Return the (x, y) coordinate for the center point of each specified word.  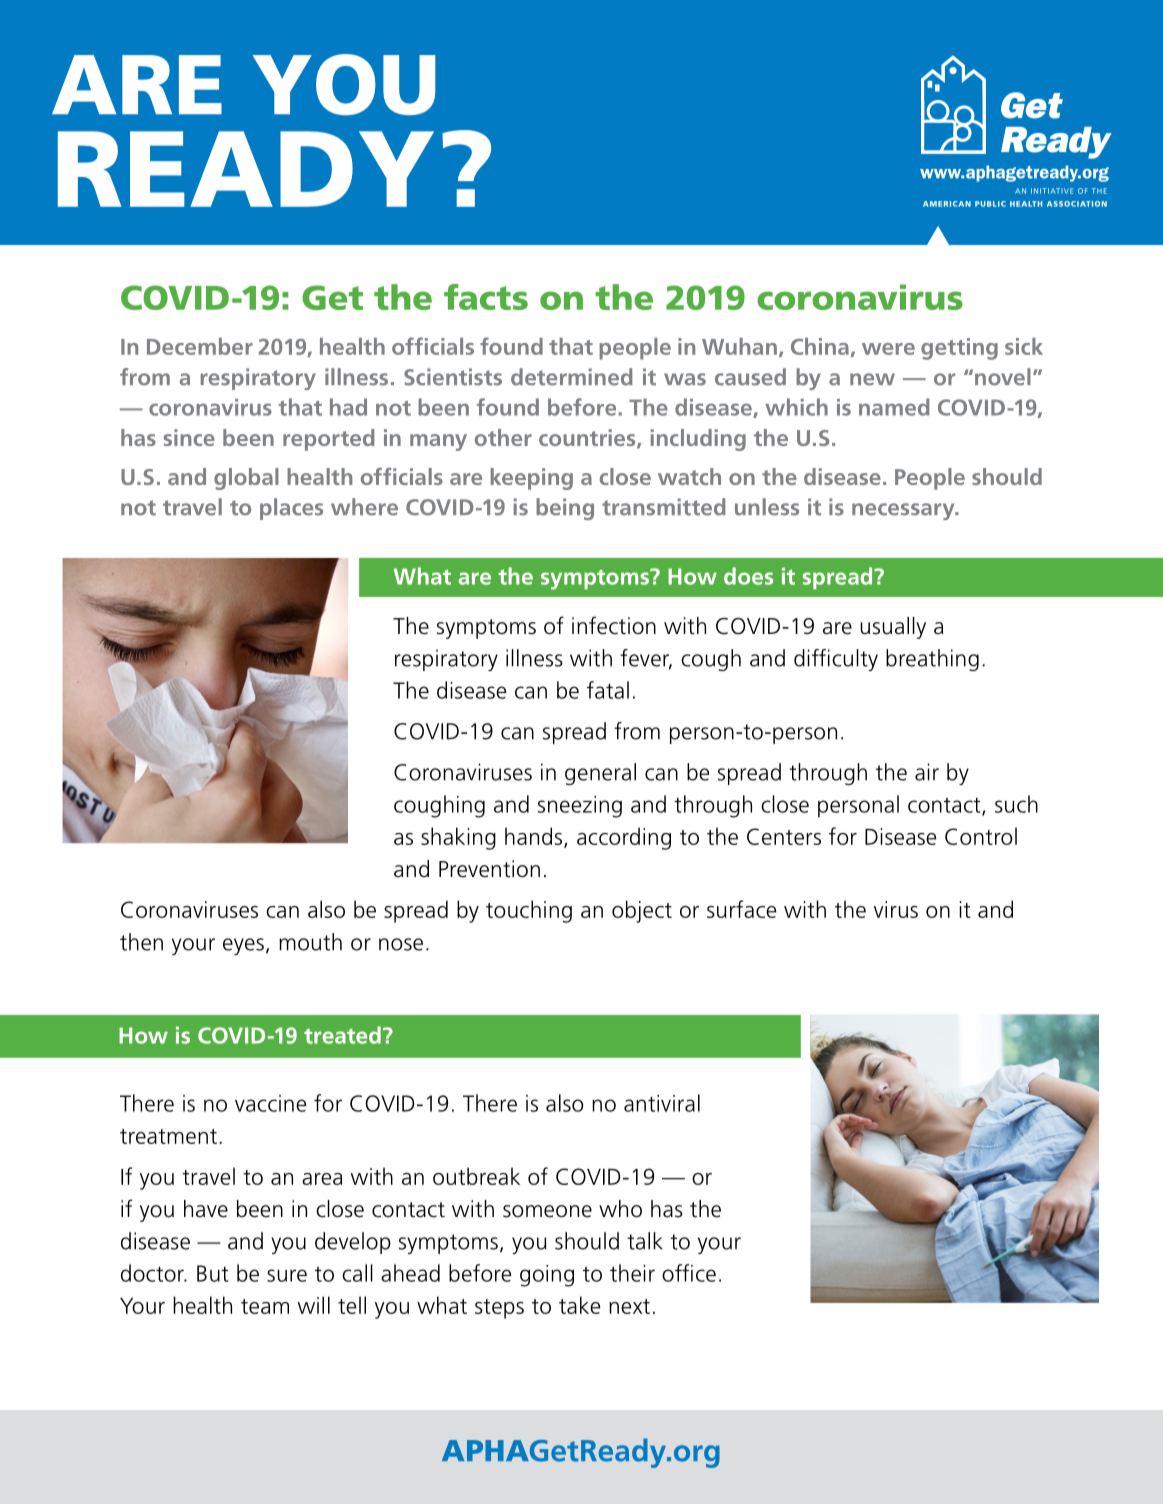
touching (529, 911)
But (213, 1273)
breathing (932, 660)
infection (614, 625)
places (291, 509)
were (888, 349)
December (200, 346)
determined (571, 377)
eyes (243, 946)
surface (742, 909)
